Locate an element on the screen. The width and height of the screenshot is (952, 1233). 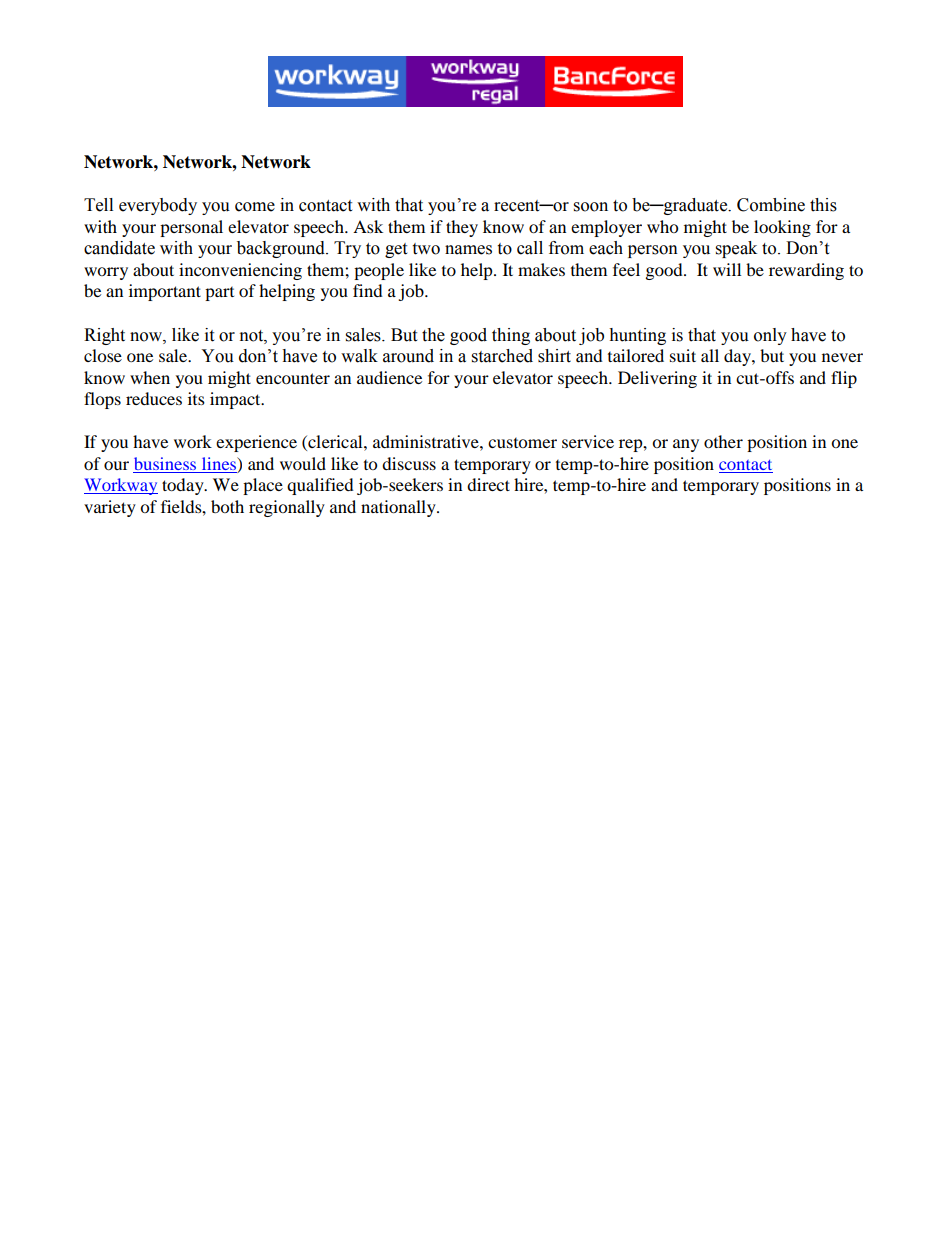
Combine is located at coordinates (771, 205).
